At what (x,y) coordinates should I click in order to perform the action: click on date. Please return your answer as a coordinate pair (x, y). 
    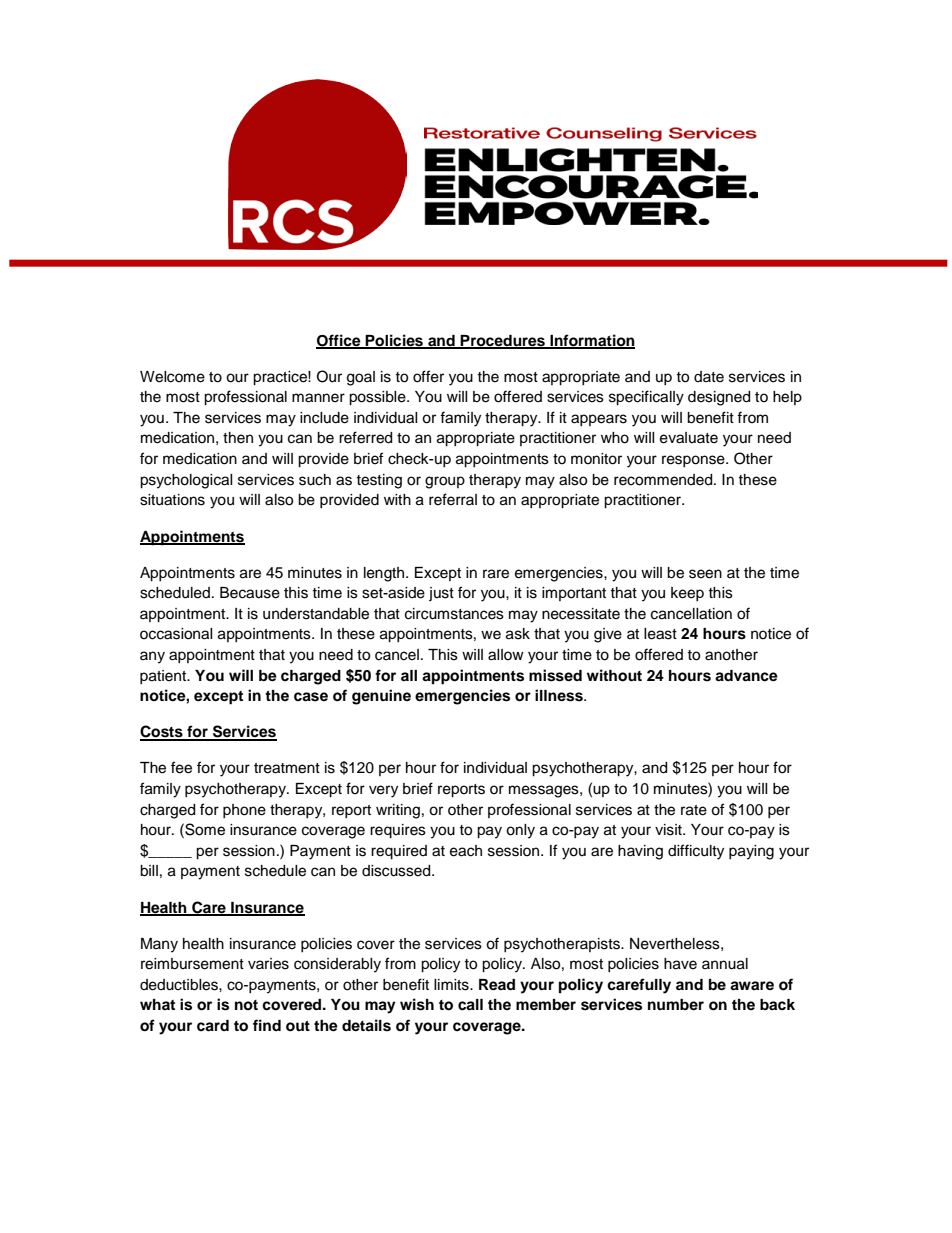
    Looking at the image, I should click on (709, 377).
